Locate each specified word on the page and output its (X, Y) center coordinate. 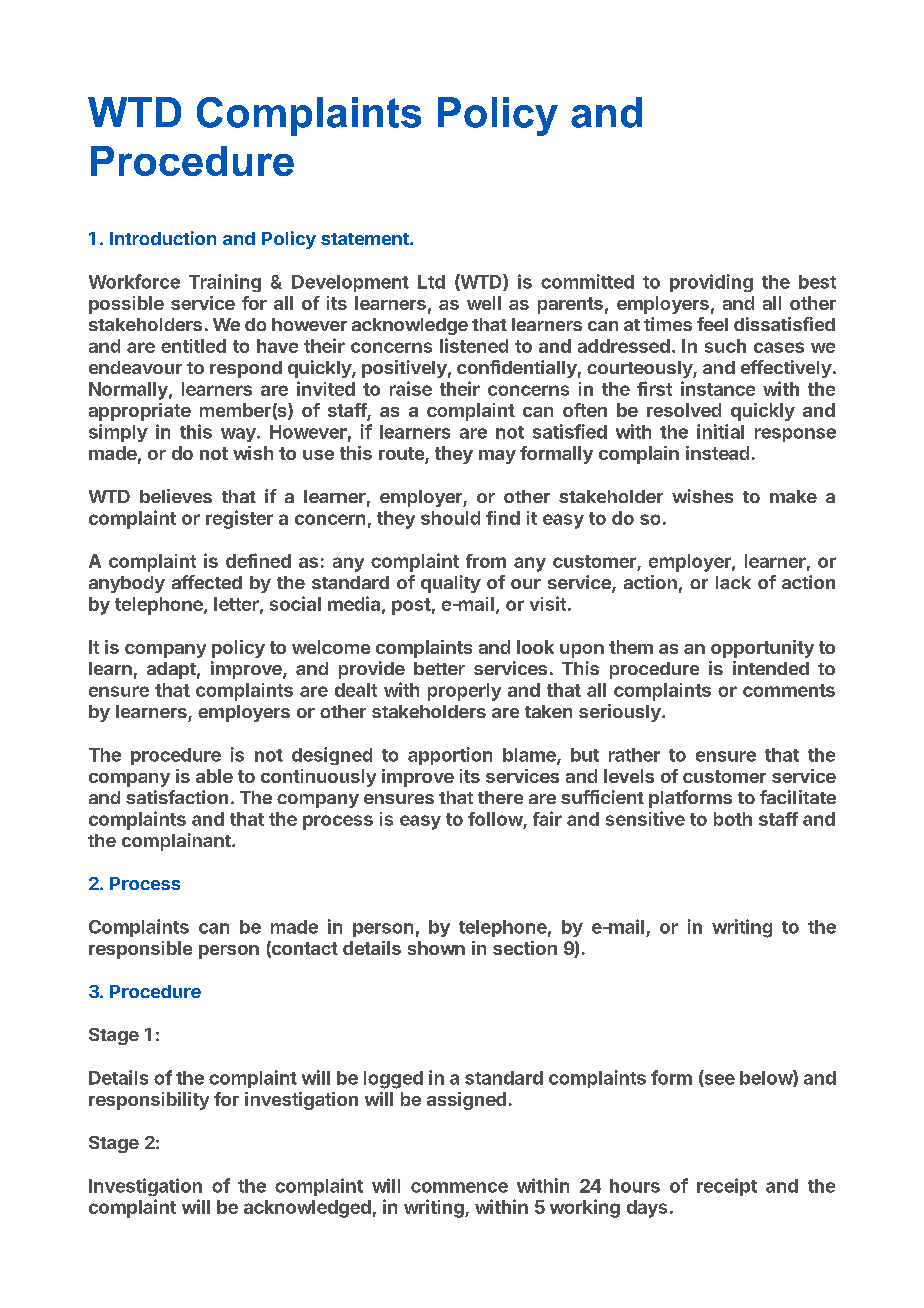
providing (711, 283)
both (733, 819)
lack (733, 582)
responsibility (149, 1101)
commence (459, 1187)
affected (207, 582)
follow (496, 820)
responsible (140, 950)
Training (225, 283)
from (486, 561)
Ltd (431, 282)
